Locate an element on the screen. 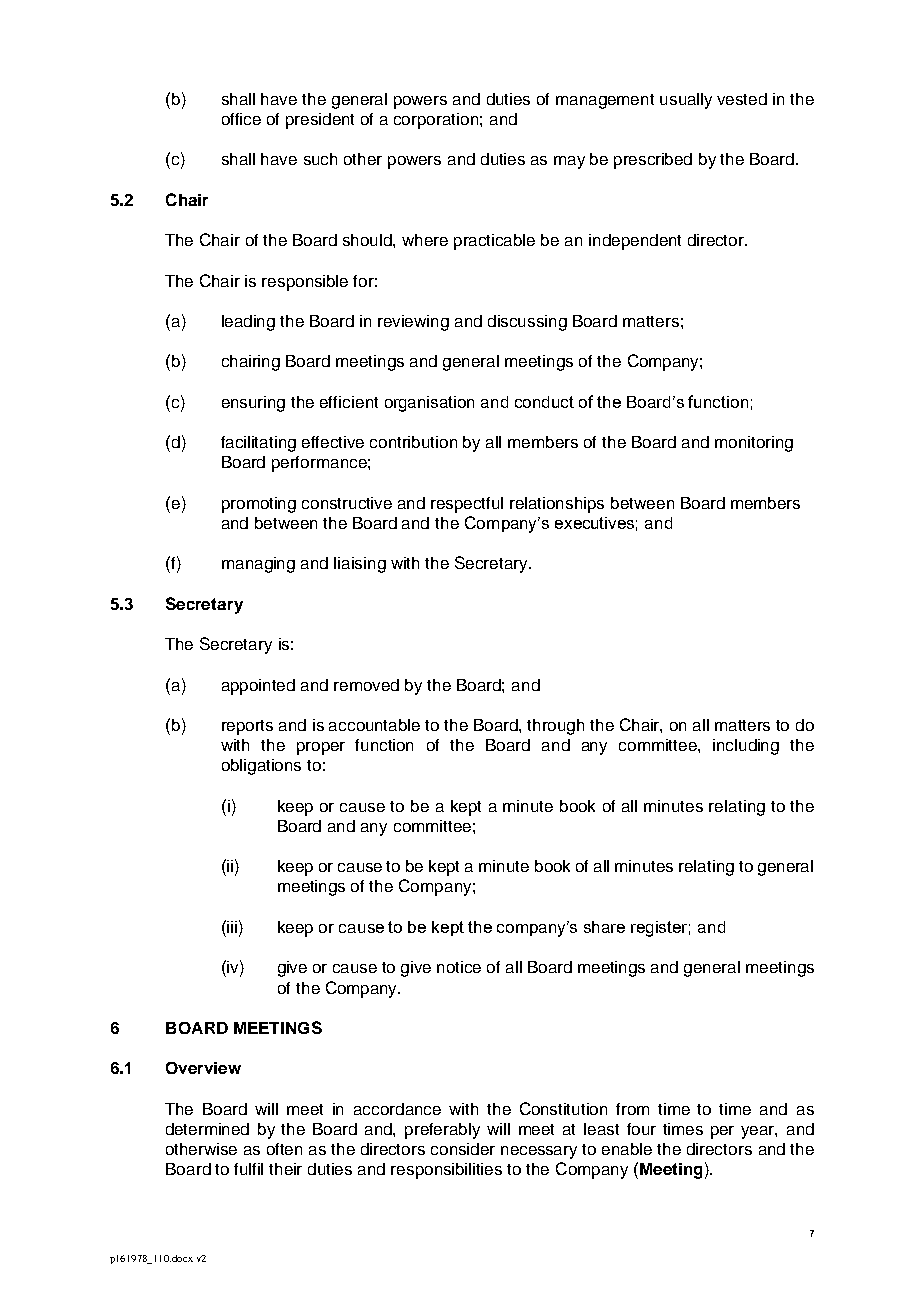  through is located at coordinates (555, 727).
